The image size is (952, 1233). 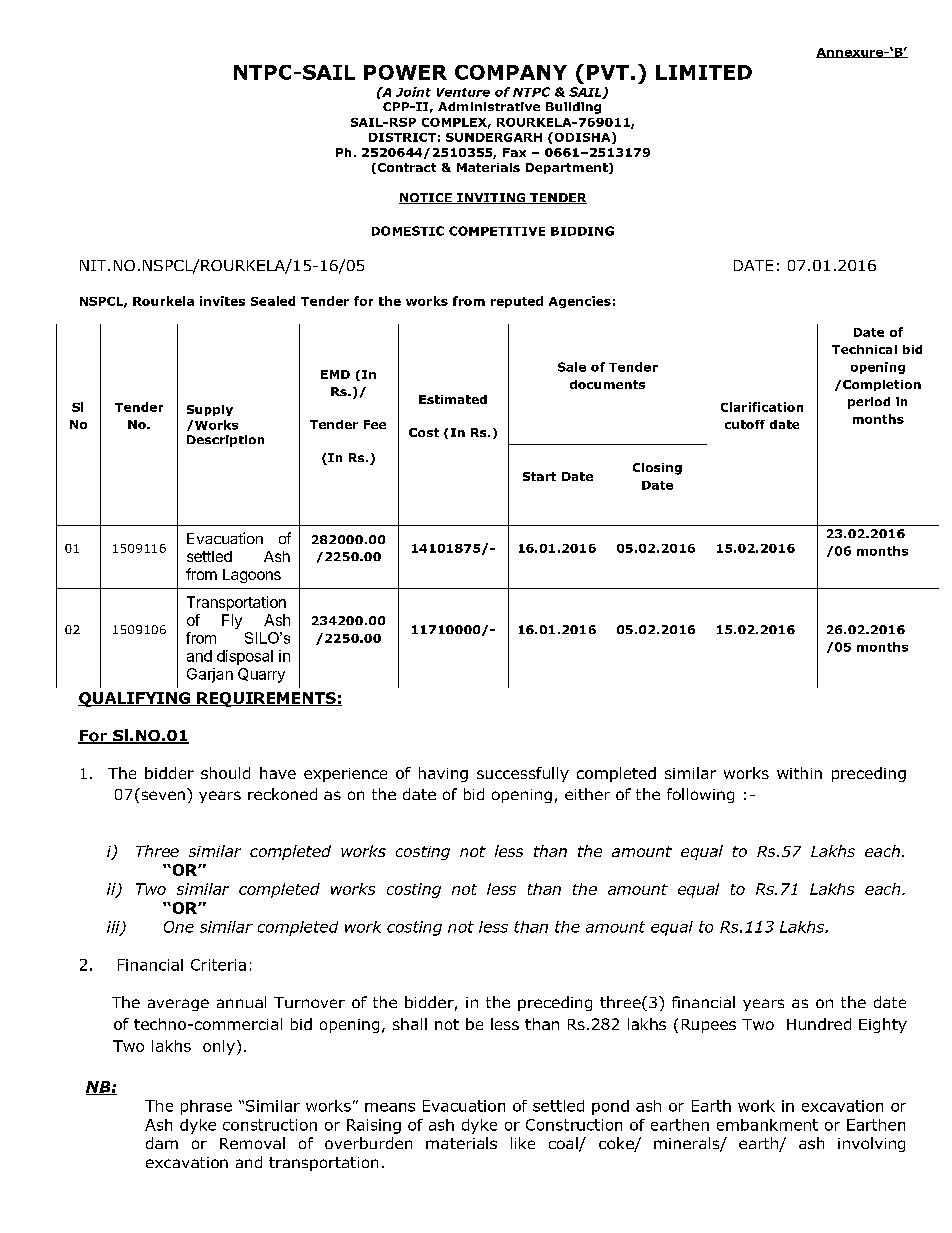 What do you see at coordinates (517, 302) in the document?
I see `reputed` at bounding box center [517, 302].
